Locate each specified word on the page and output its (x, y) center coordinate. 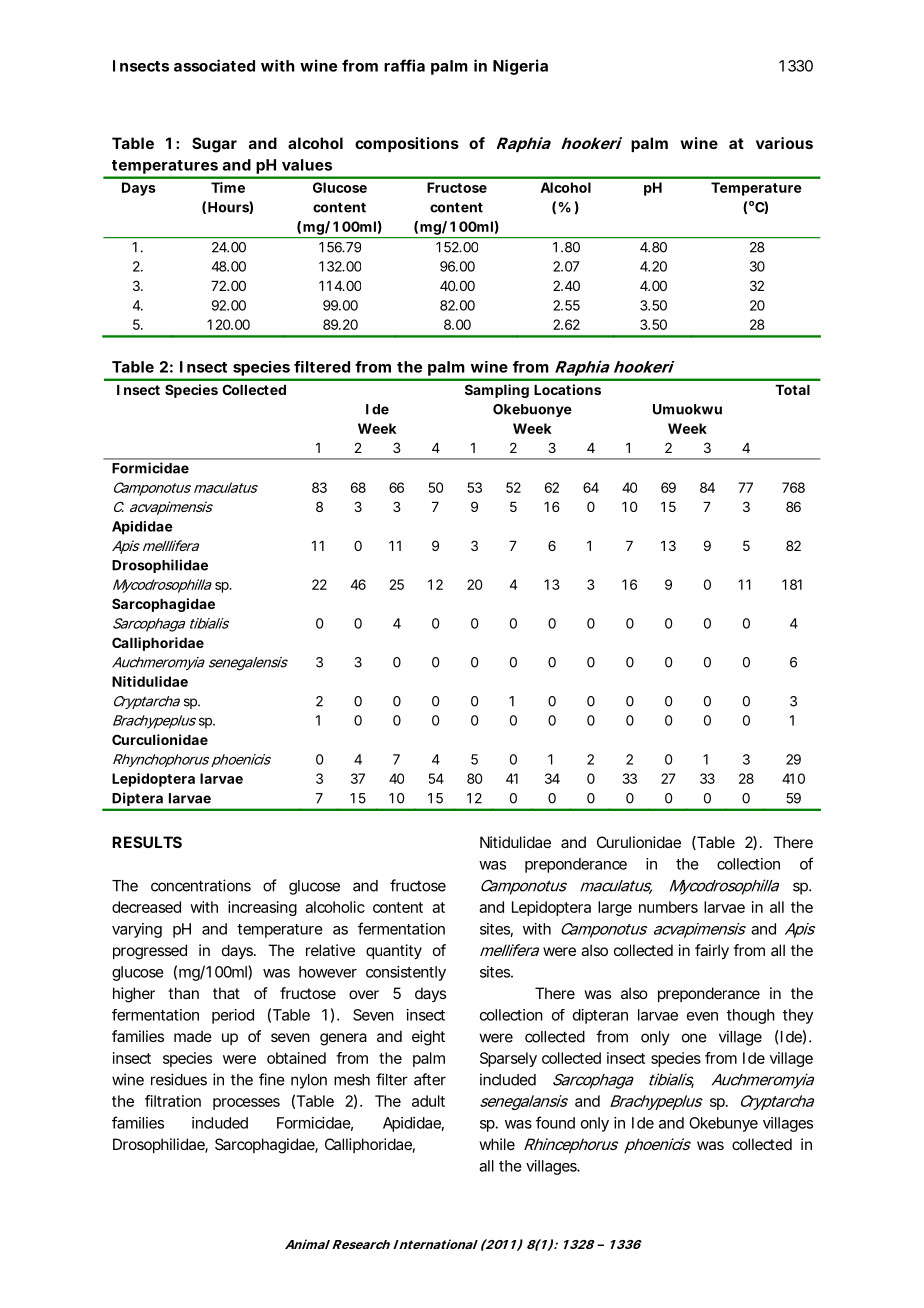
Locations (567, 389)
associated (214, 65)
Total (792, 390)
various (784, 143)
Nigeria (520, 67)
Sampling (497, 391)
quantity (394, 952)
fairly (712, 952)
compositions (407, 144)
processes (246, 1104)
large (615, 908)
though (751, 1016)
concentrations (201, 885)
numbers (668, 907)
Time (228, 187)
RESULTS (147, 842)
